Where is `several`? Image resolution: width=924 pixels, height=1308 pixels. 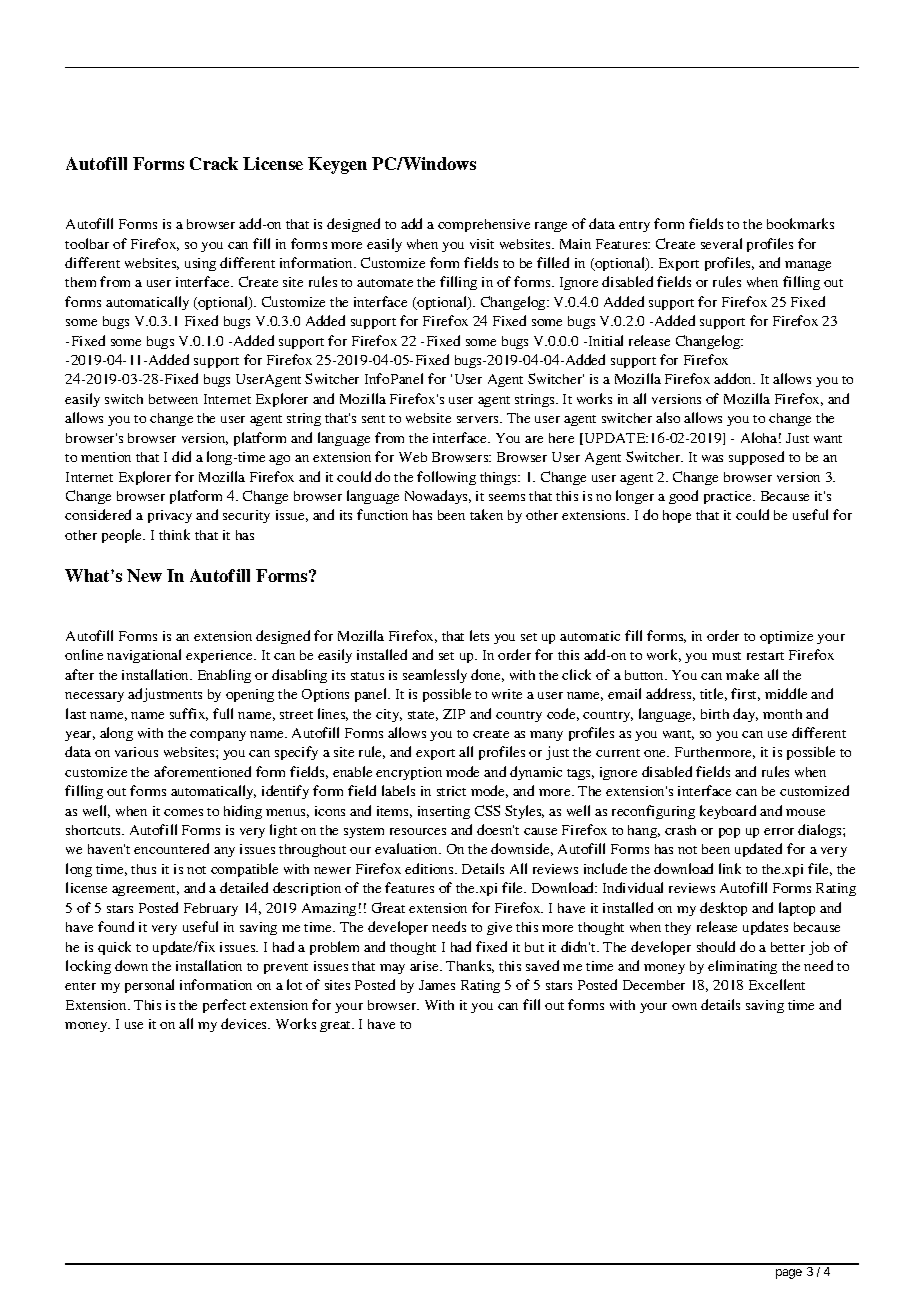
several is located at coordinates (721, 243).
